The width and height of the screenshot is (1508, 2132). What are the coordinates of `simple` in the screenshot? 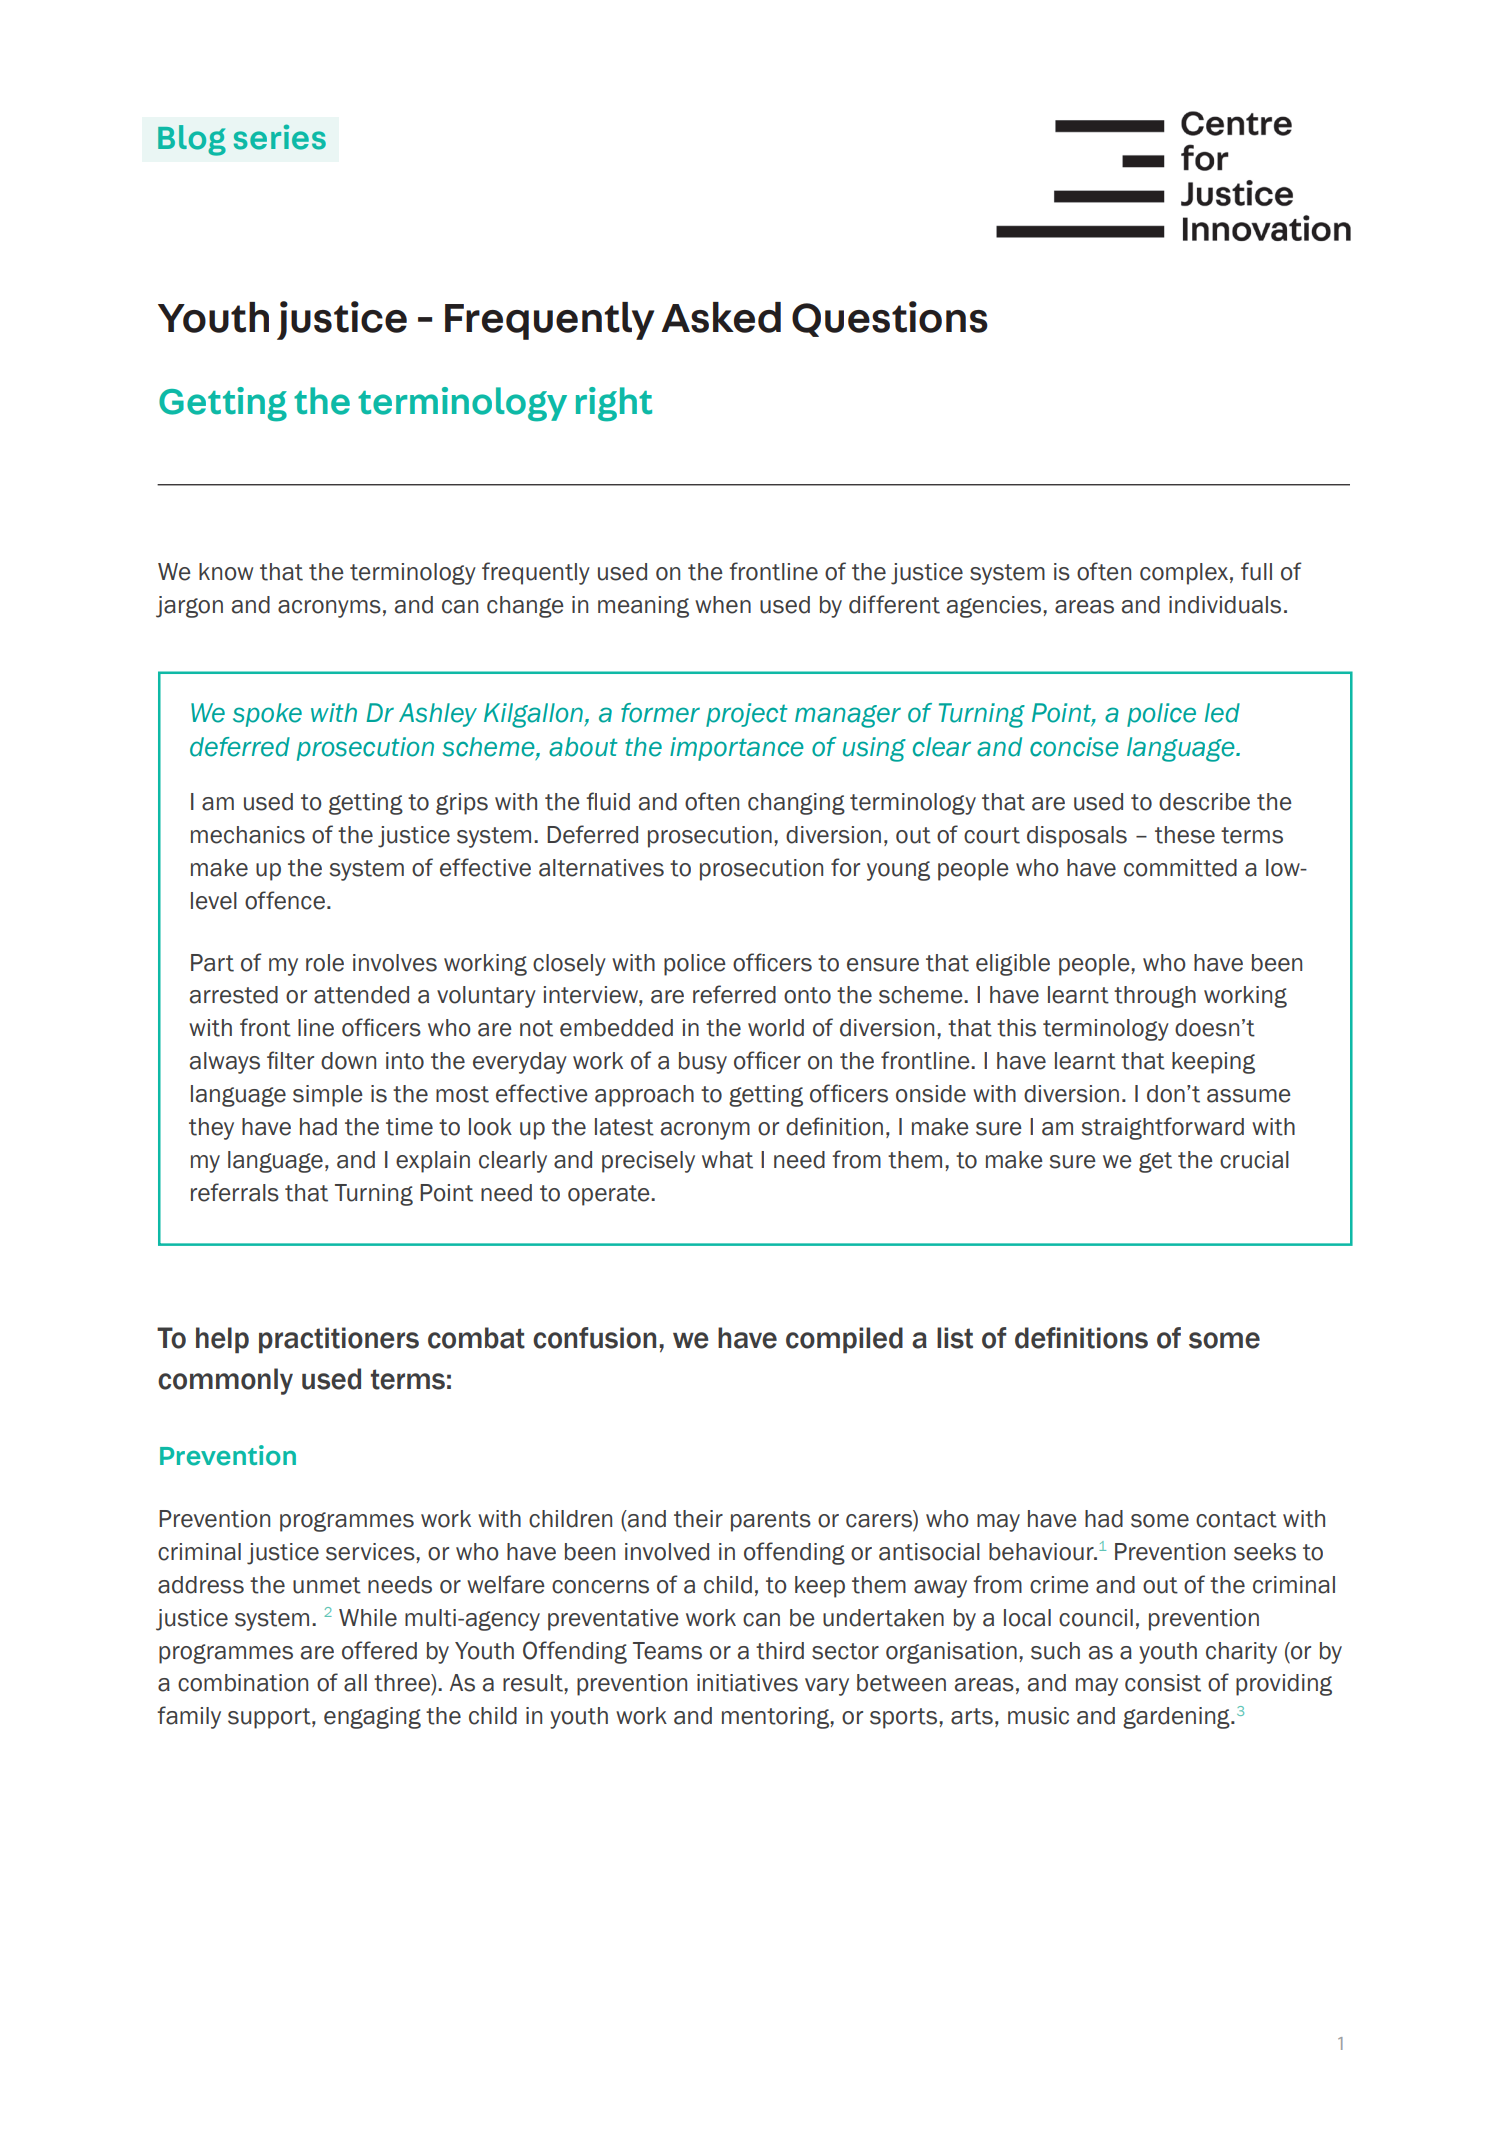 It's located at (328, 1096).
